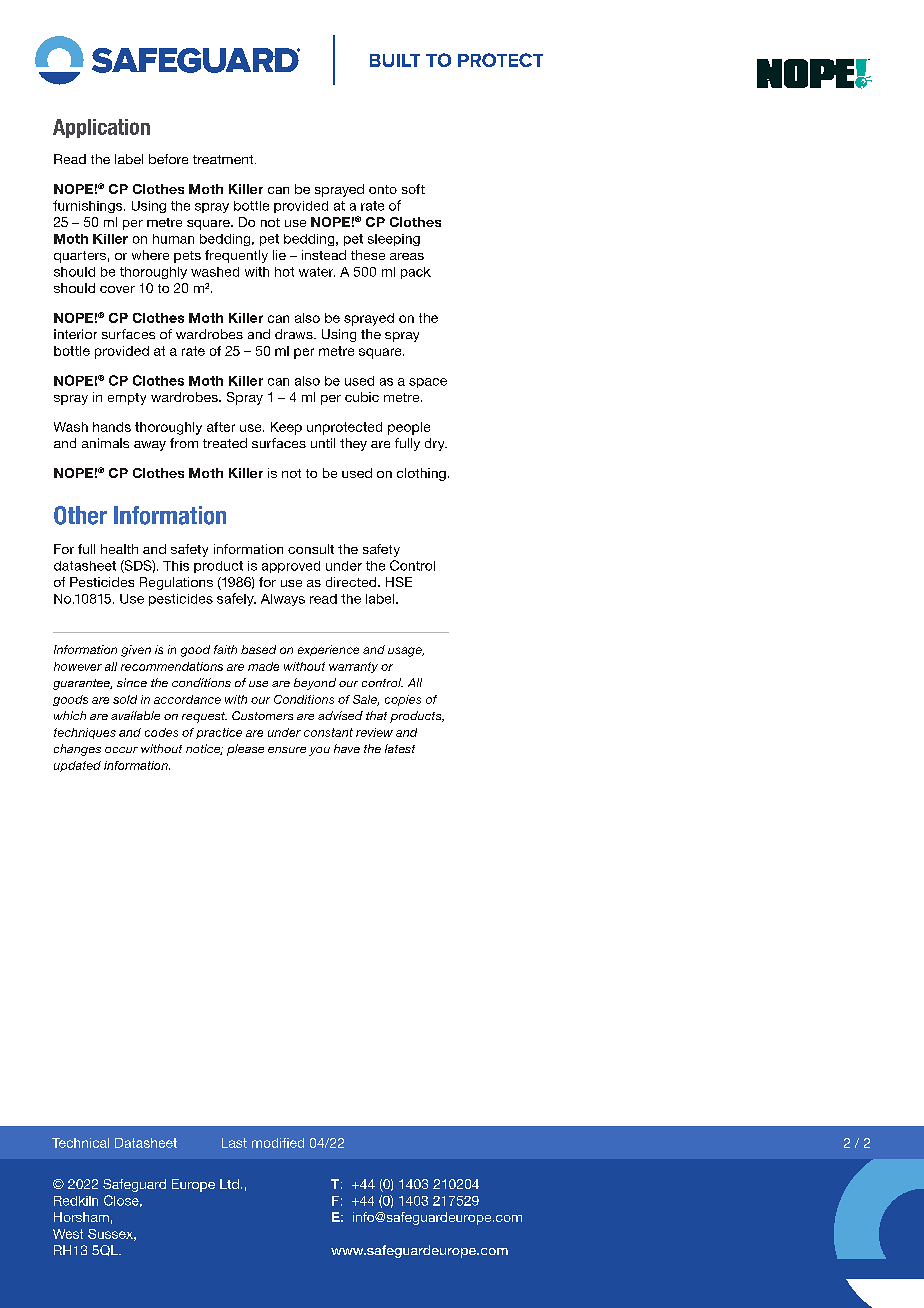 This screenshot has height=1308, width=924. What do you see at coordinates (383, 189) in the screenshot?
I see `onto` at bounding box center [383, 189].
